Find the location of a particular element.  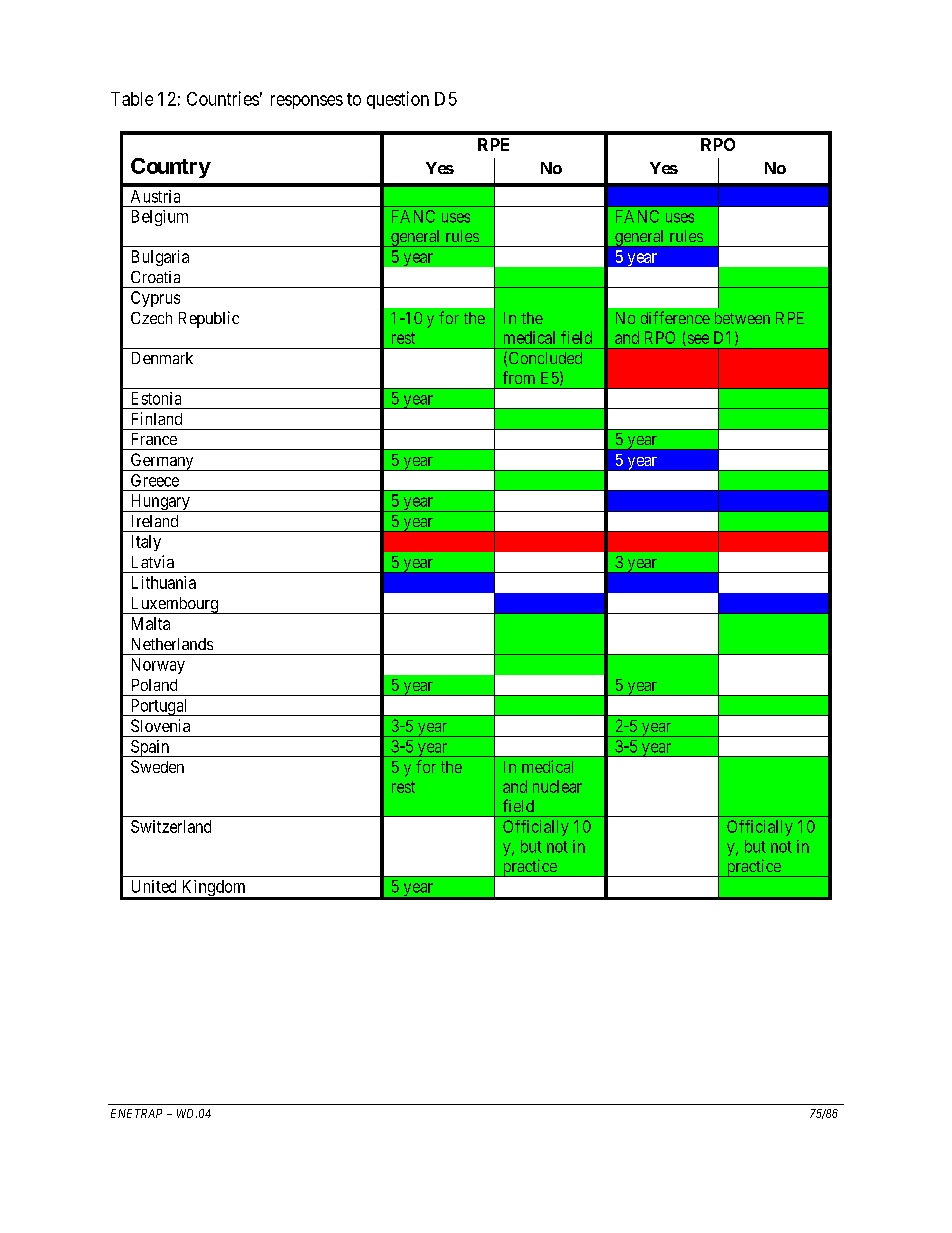

see is located at coordinates (697, 340).
